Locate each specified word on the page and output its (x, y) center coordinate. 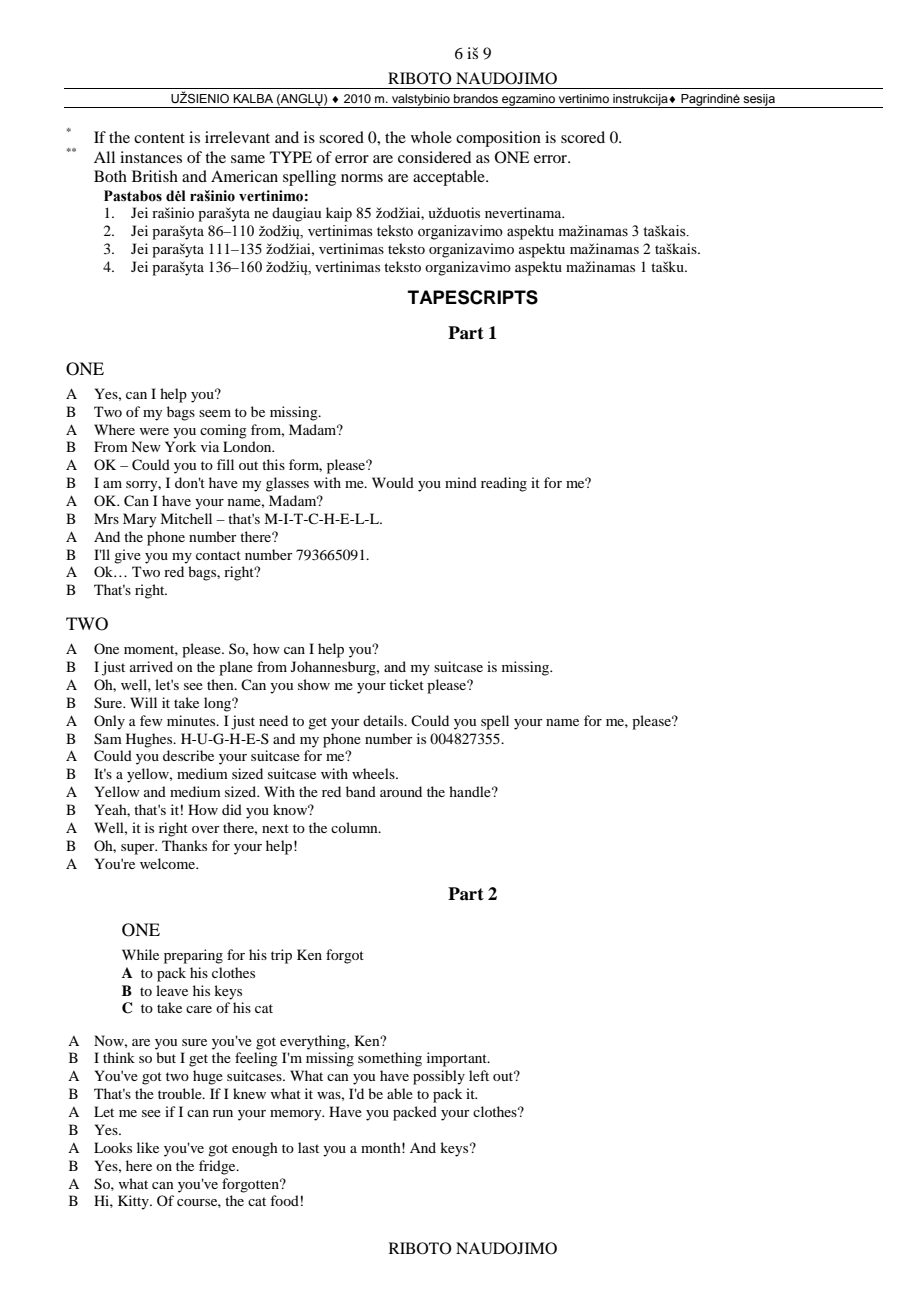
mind (461, 482)
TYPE (291, 157)
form (305, 465)
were (154, 431)
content (159, 138)
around (401, 791)
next (275, 828)
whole (431, 137)
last (308, 1147)
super (139, 849)
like (148, 1147)
